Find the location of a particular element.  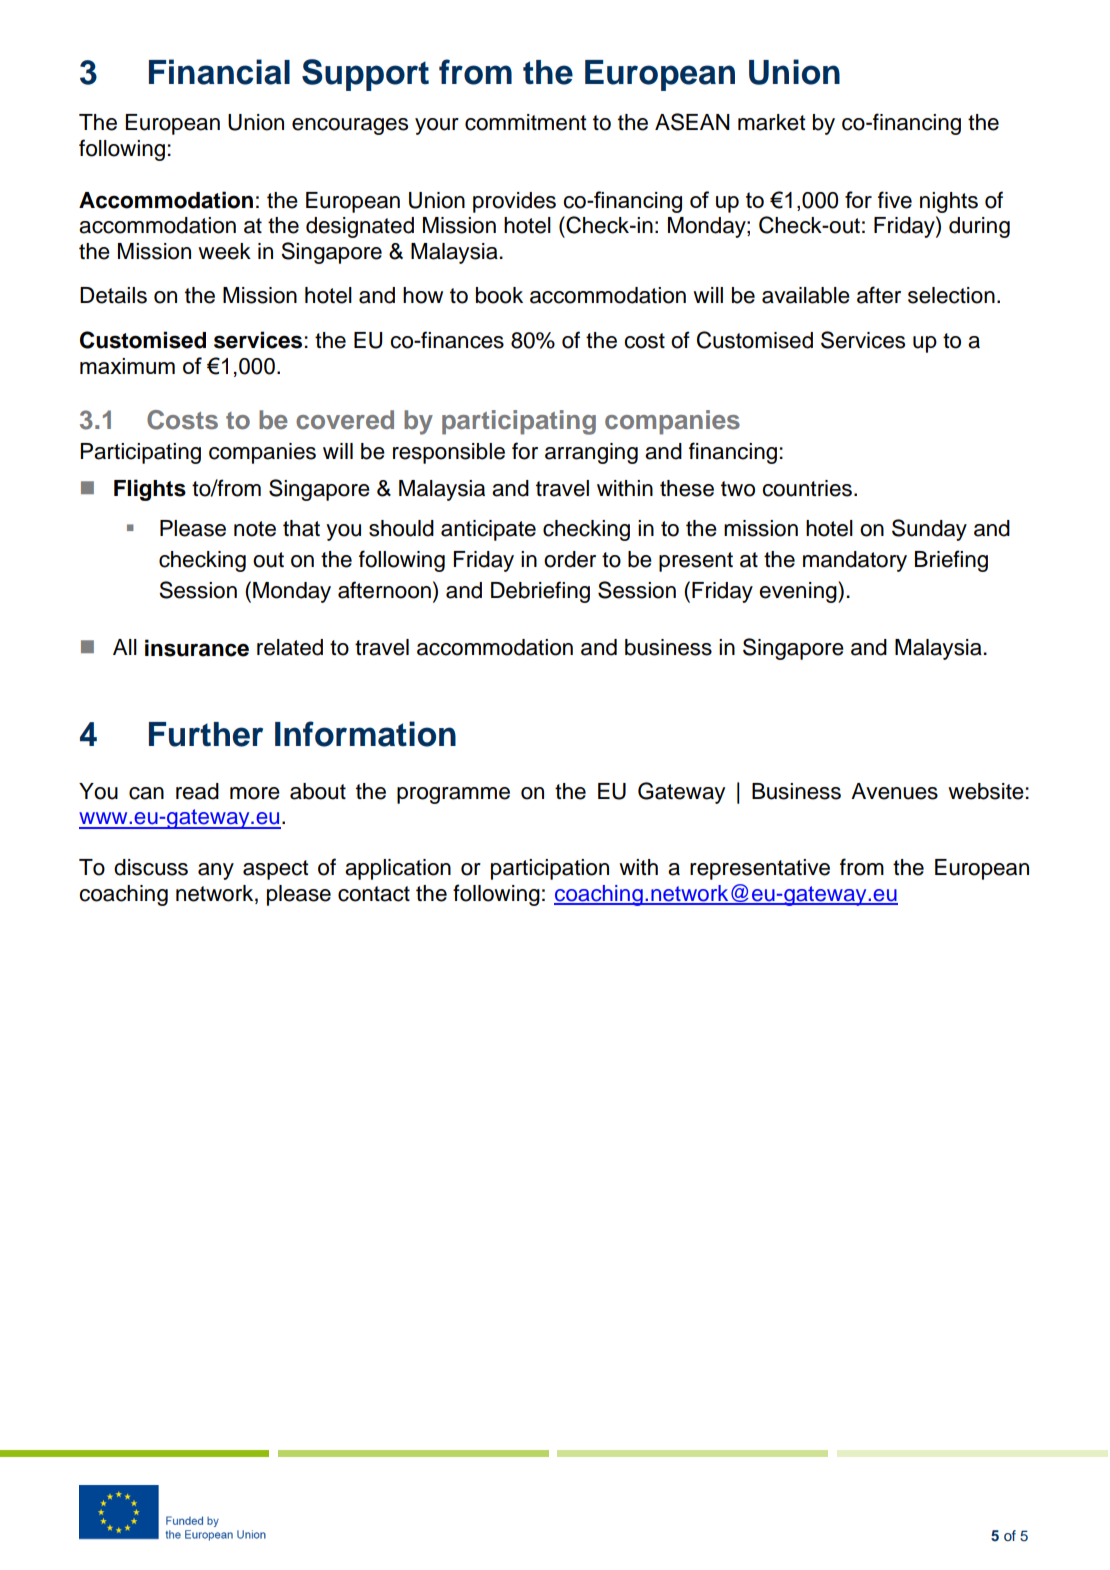

Financial is located at coordinates (219, 72).
